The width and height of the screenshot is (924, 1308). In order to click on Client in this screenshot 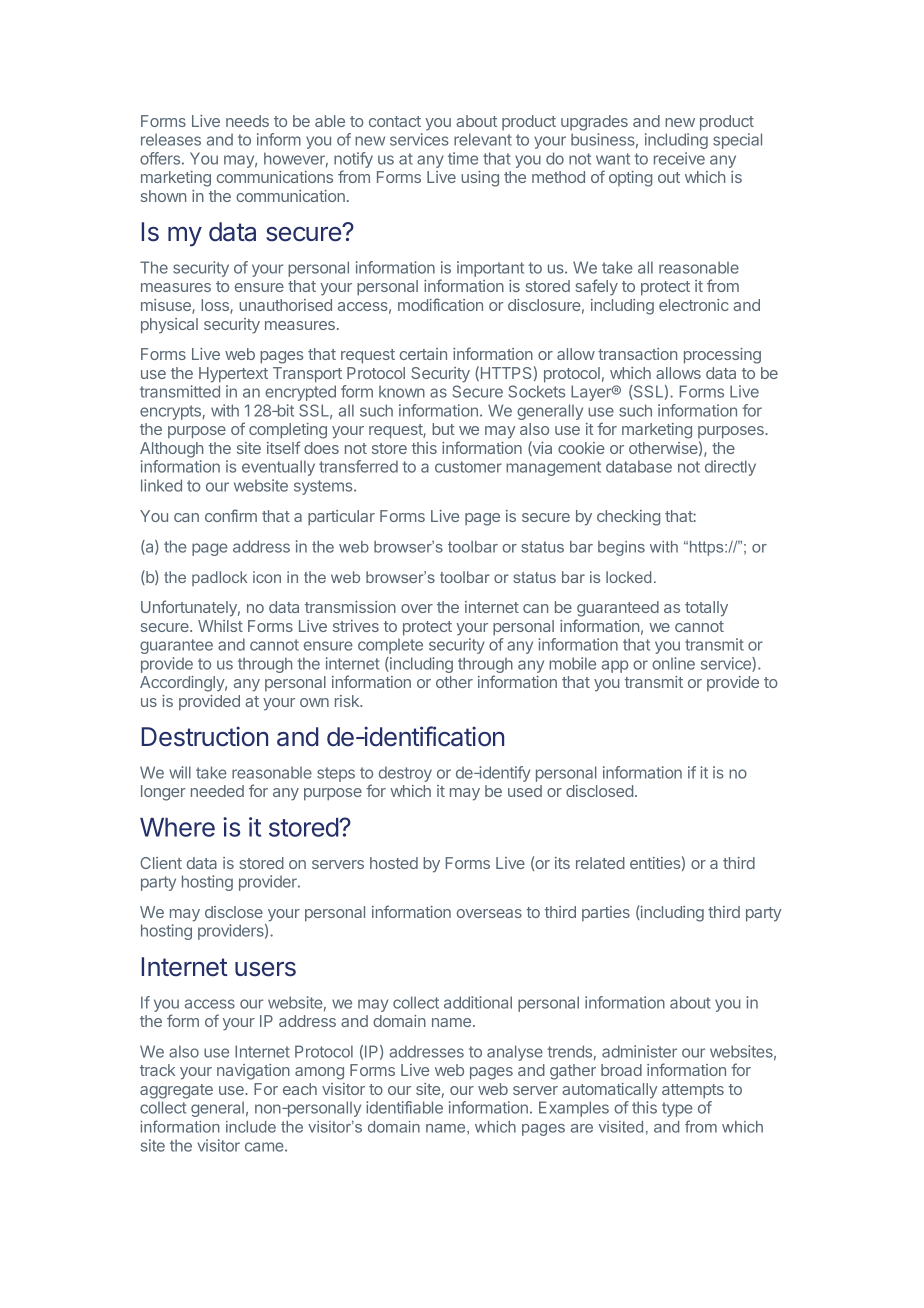, I will do `click(161, 863)`.
